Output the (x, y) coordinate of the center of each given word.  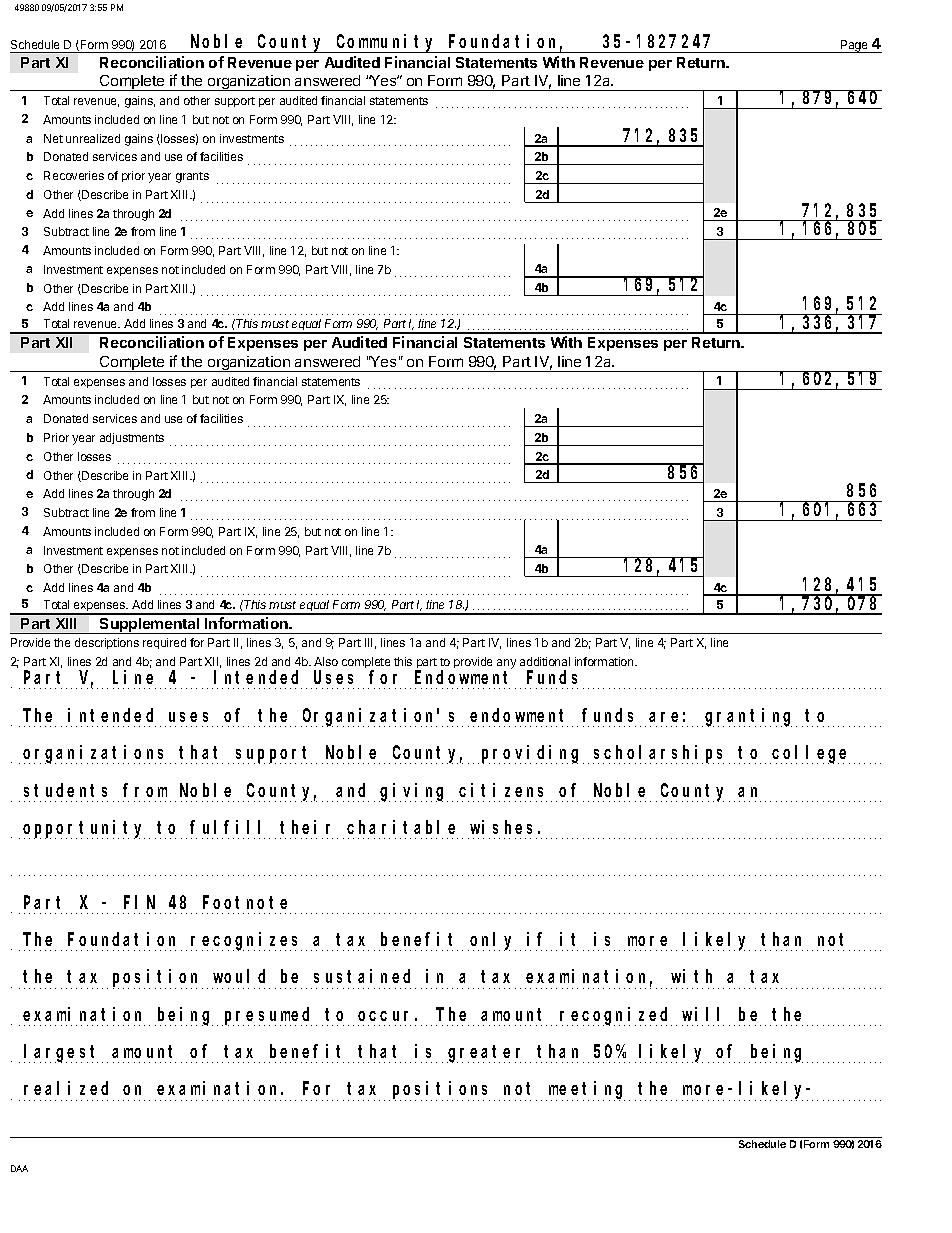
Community (386, 43)
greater (486, 1054)
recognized (616, 1016)
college (811, 755)
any (506, 665)
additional (545, 661)
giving (413, 792)
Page (854, 46)
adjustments (132, 438)
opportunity (84, 829)
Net (53, 138)
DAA (19, 1168)
